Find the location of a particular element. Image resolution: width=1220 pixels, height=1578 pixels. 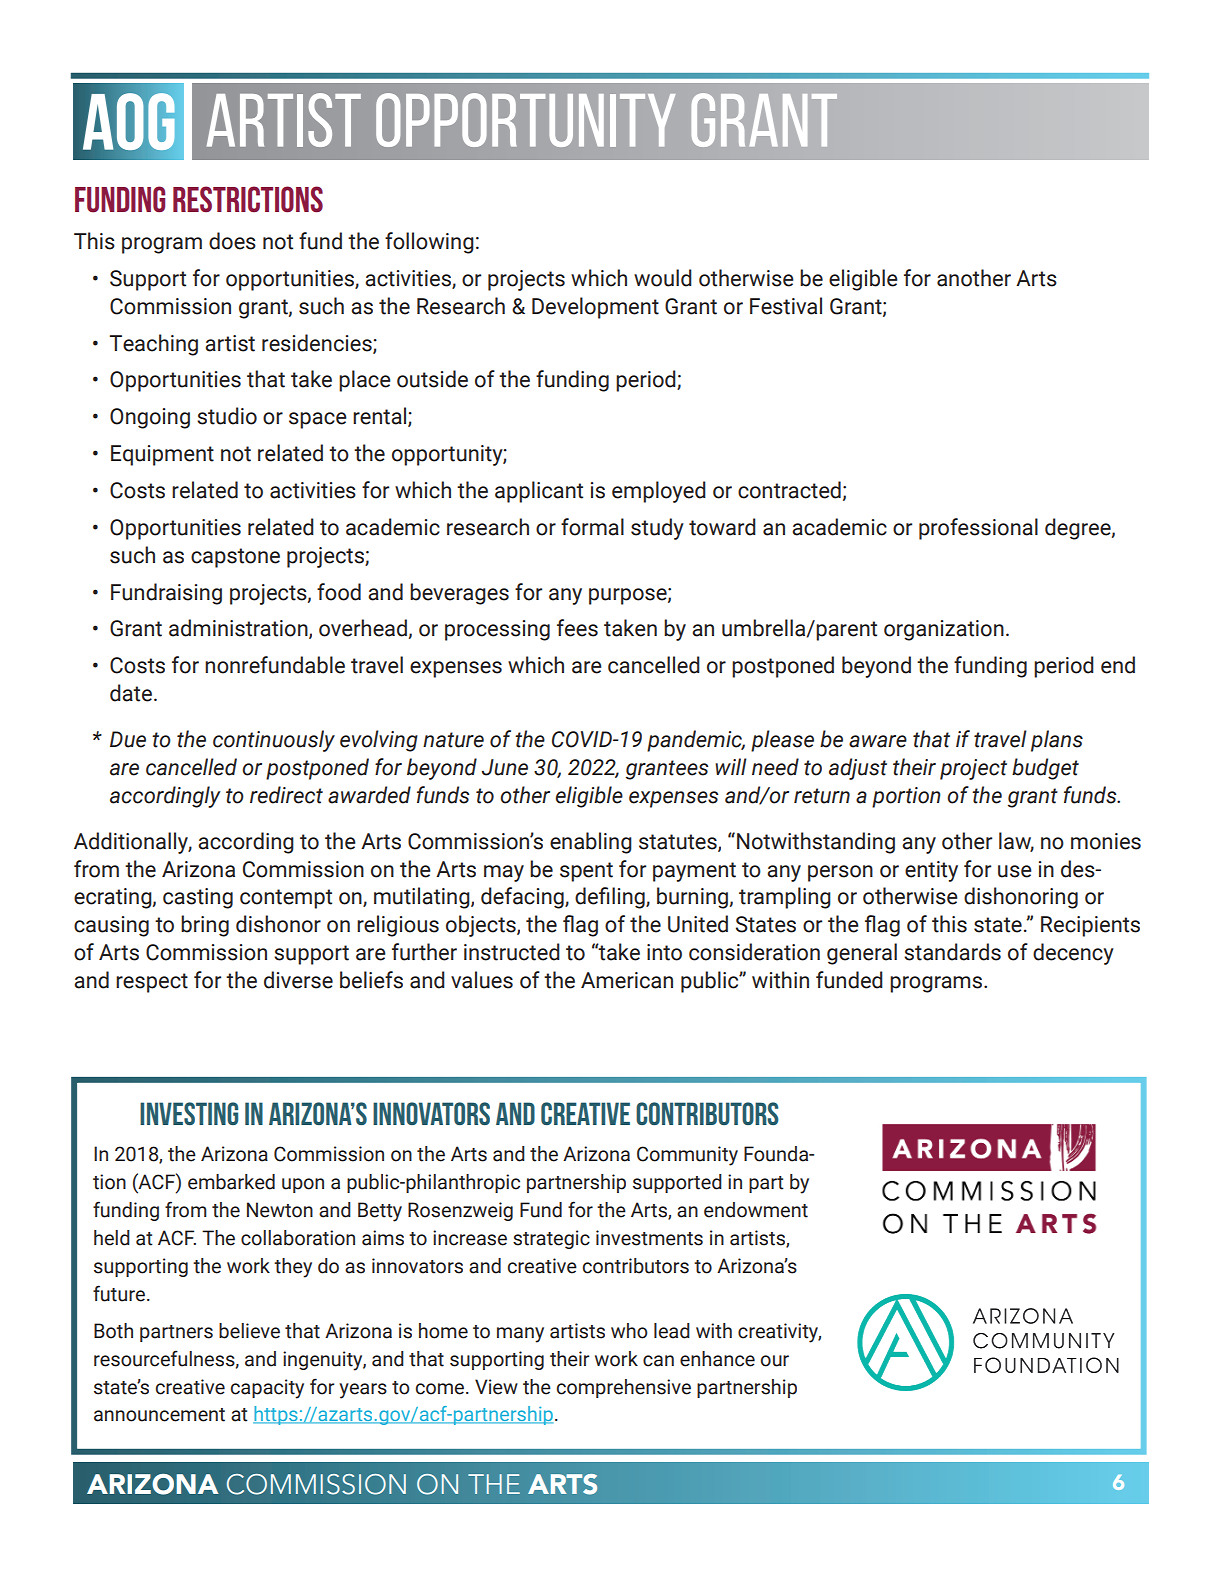

diverse is located at coordinates (298, 980).
